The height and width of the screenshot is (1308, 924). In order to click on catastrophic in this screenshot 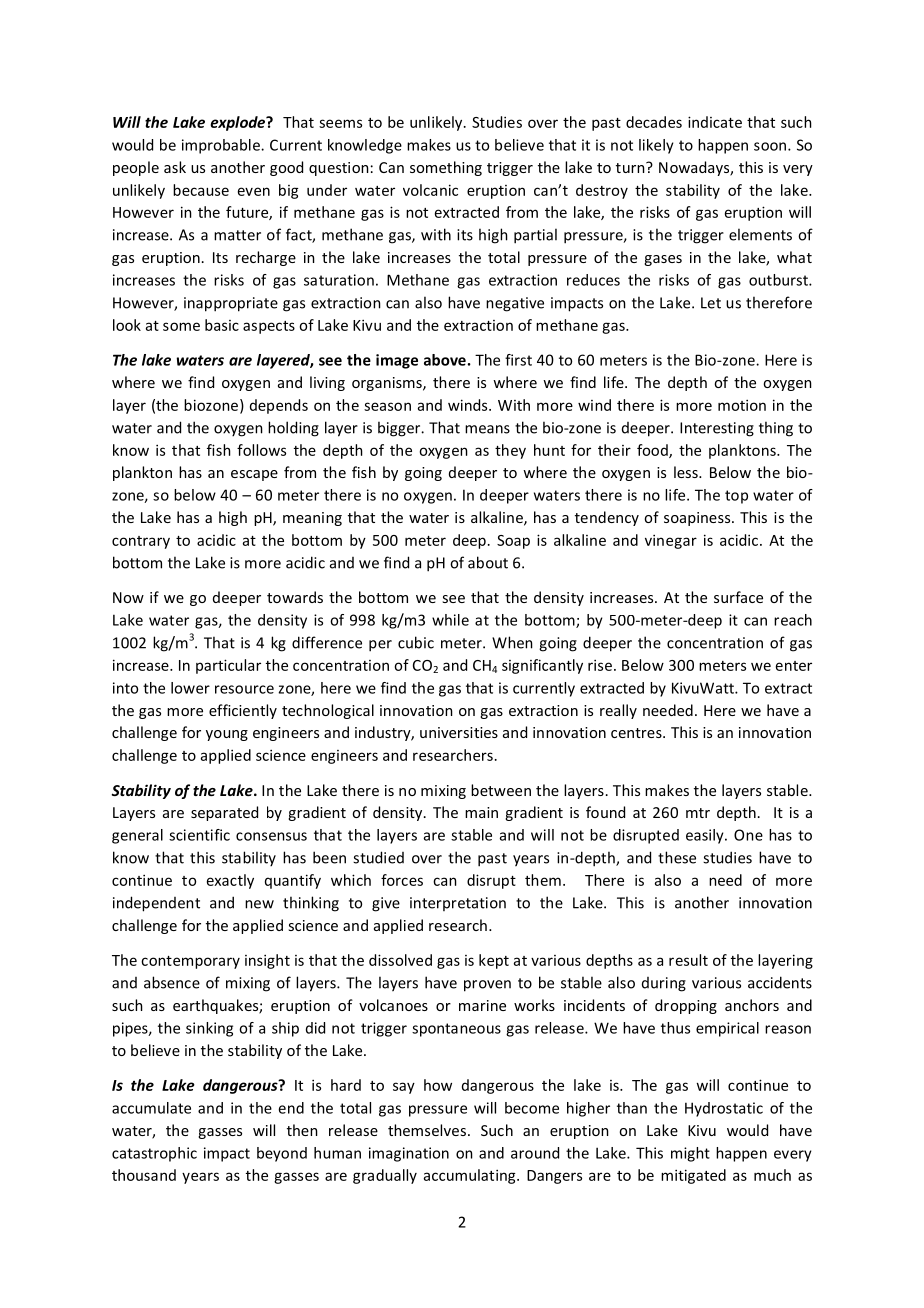, I will do `click(154, 1154)`.
